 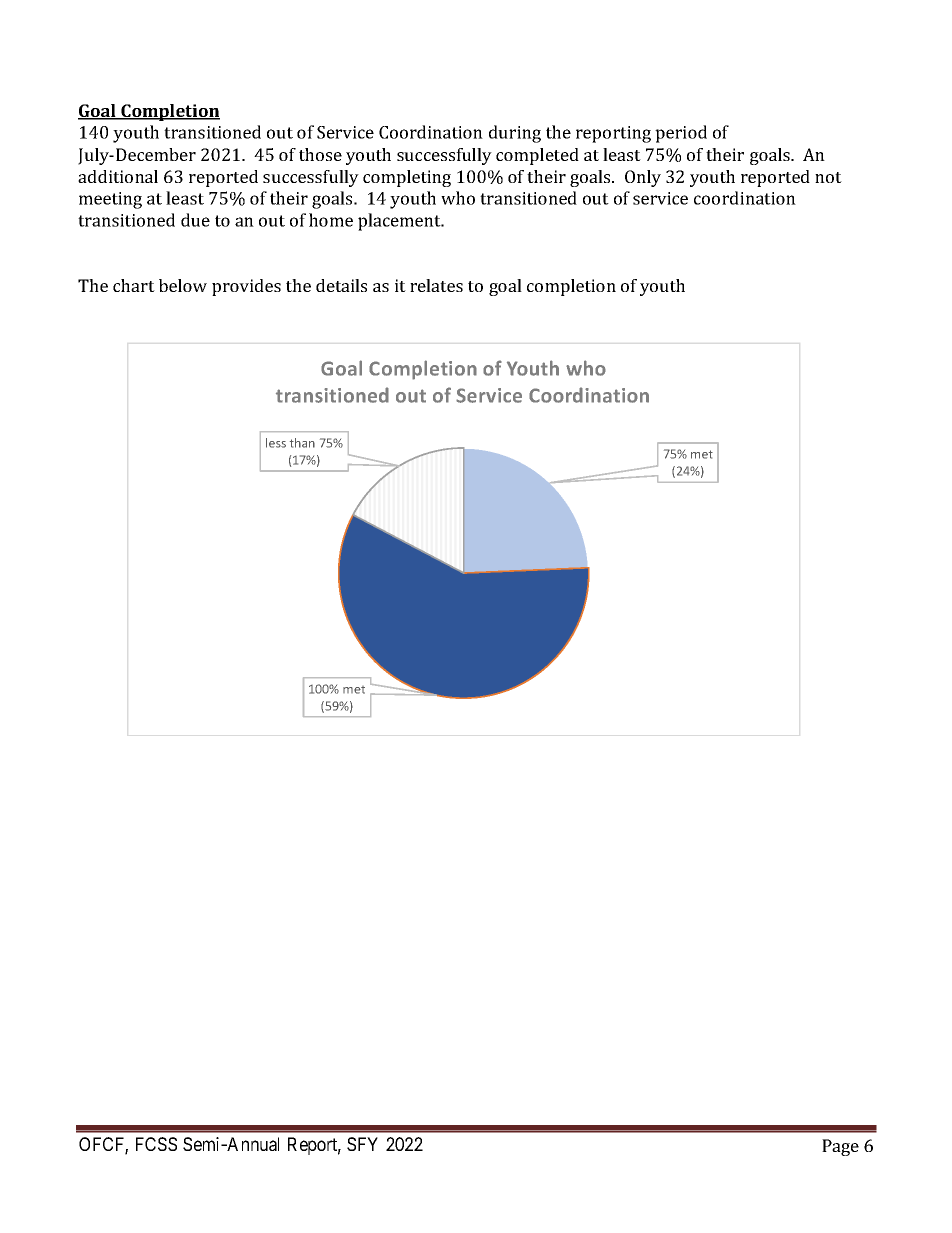 I want to click on less, so click(x=276, y=443).
